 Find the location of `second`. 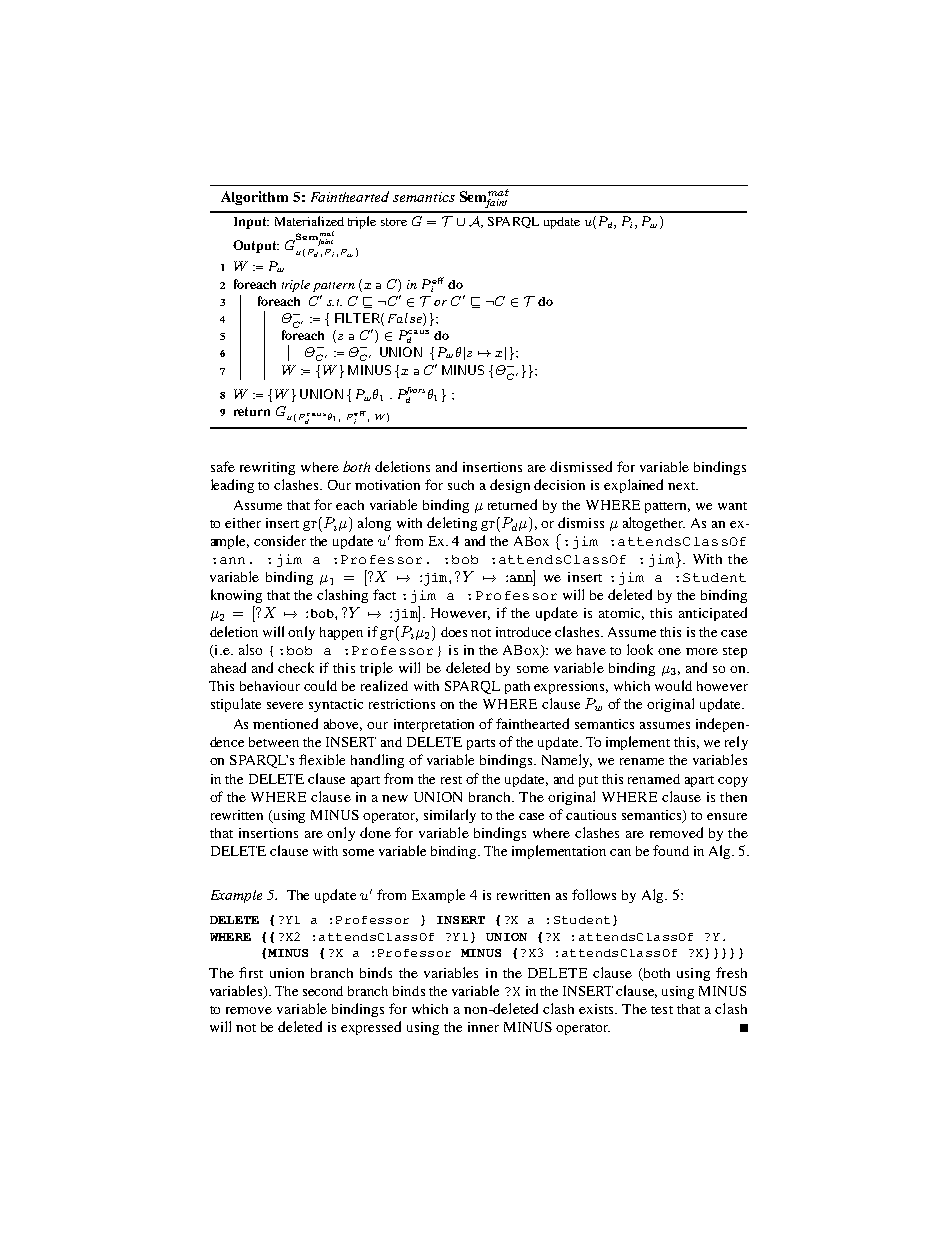

second is located at coordinates (323, 991).
